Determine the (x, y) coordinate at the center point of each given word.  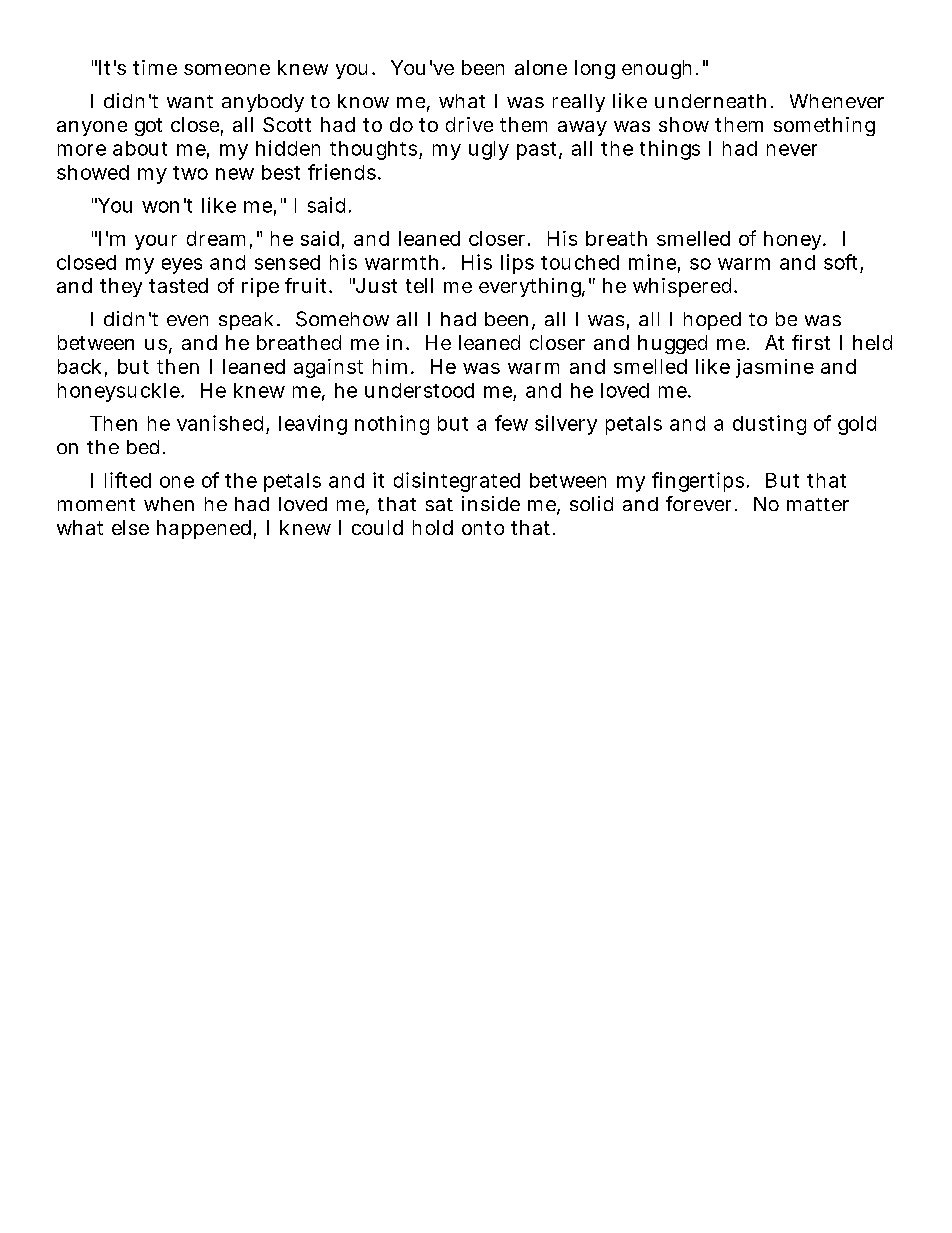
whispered (685, 287)
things (670, 150)
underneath (714, 101)
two (190, 173)
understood (419, 390)
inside (491, 503)
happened (206, 529)
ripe (260, 287)
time (155, 67)
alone (541, 67)
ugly (489, 150)
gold (857, 425)
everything (532, 287)
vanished (223, 424)
